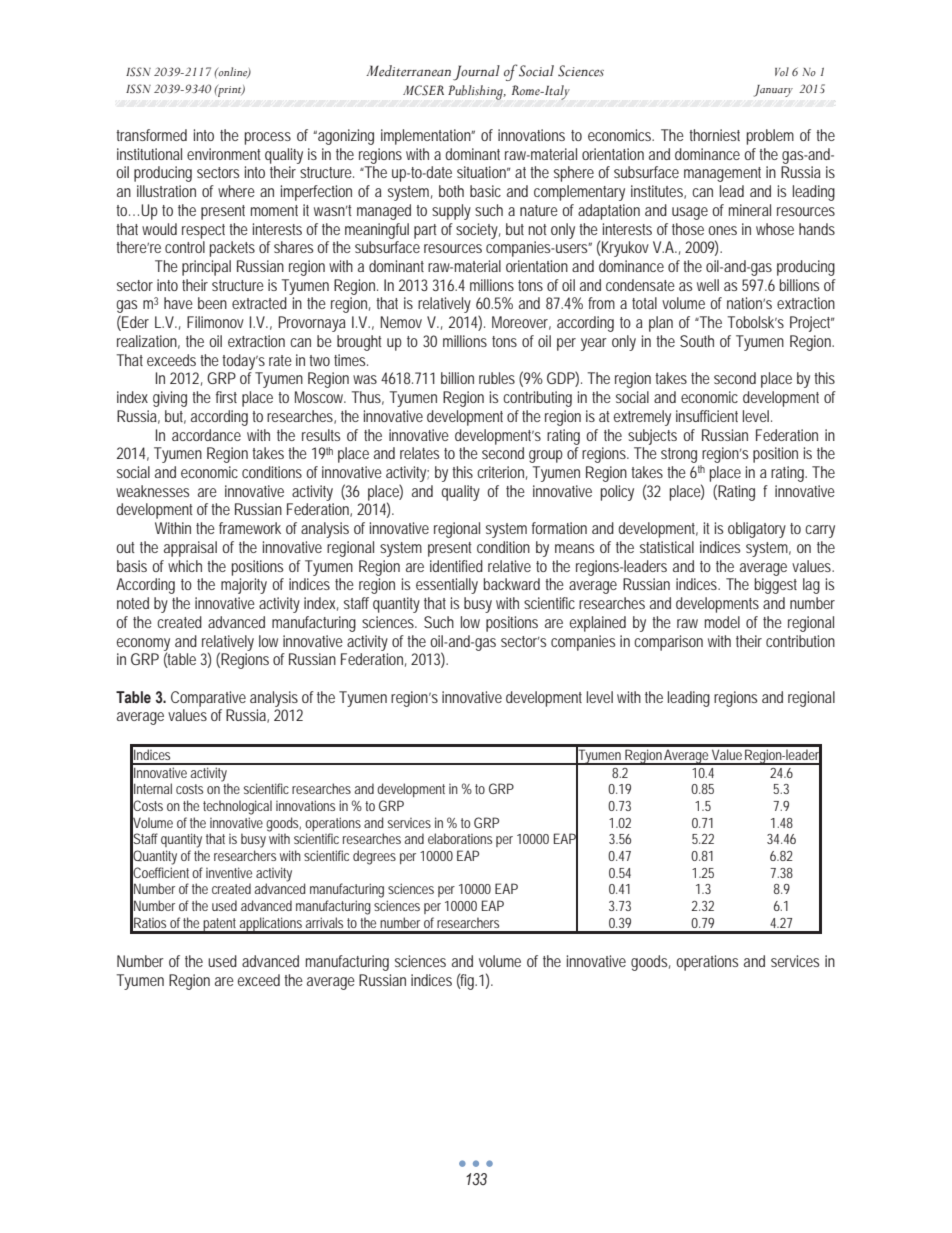  What do you see at coordinates (773, 91) in the screenshot?
I see `January` at bounding box center [773, 91].
